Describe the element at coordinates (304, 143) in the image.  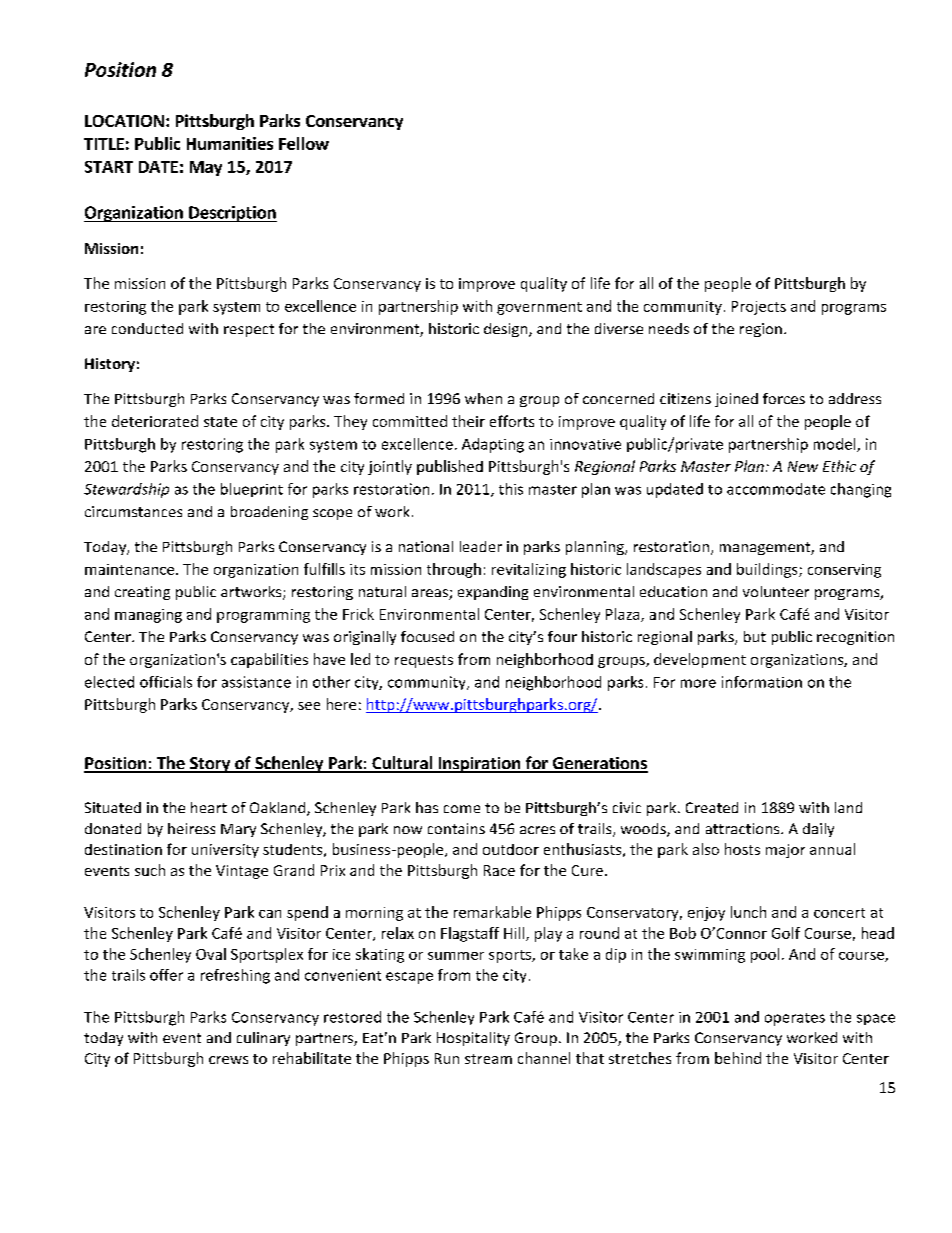
I see `Fellow` at that location.
